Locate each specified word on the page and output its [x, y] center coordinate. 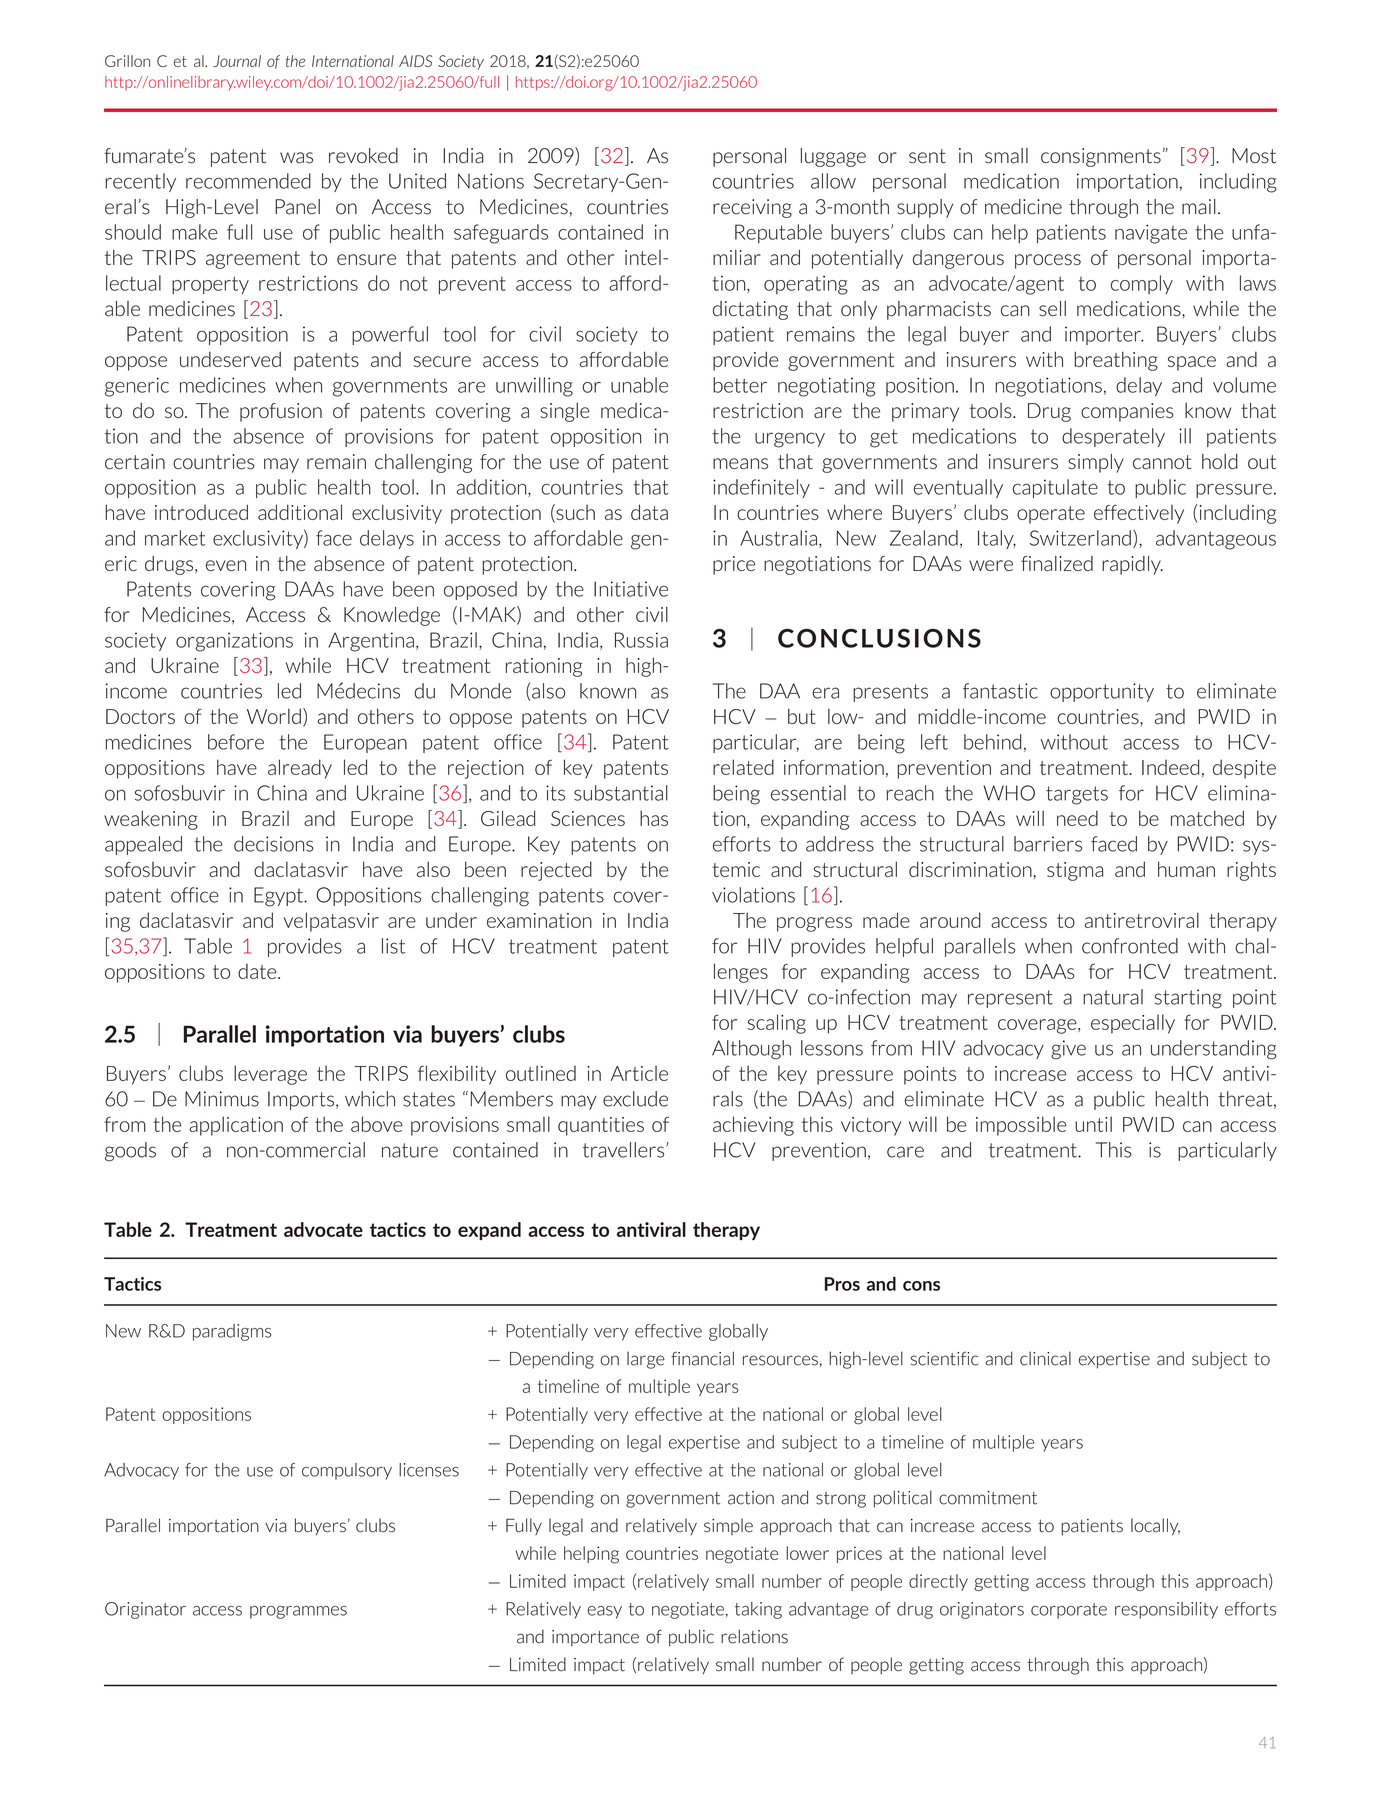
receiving [752, 208]
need [1077, 818]
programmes [298, 1612]
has [654, 818]
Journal [237, 61]
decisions [274, 844]
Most [1254, 156]
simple [728, 1526]
